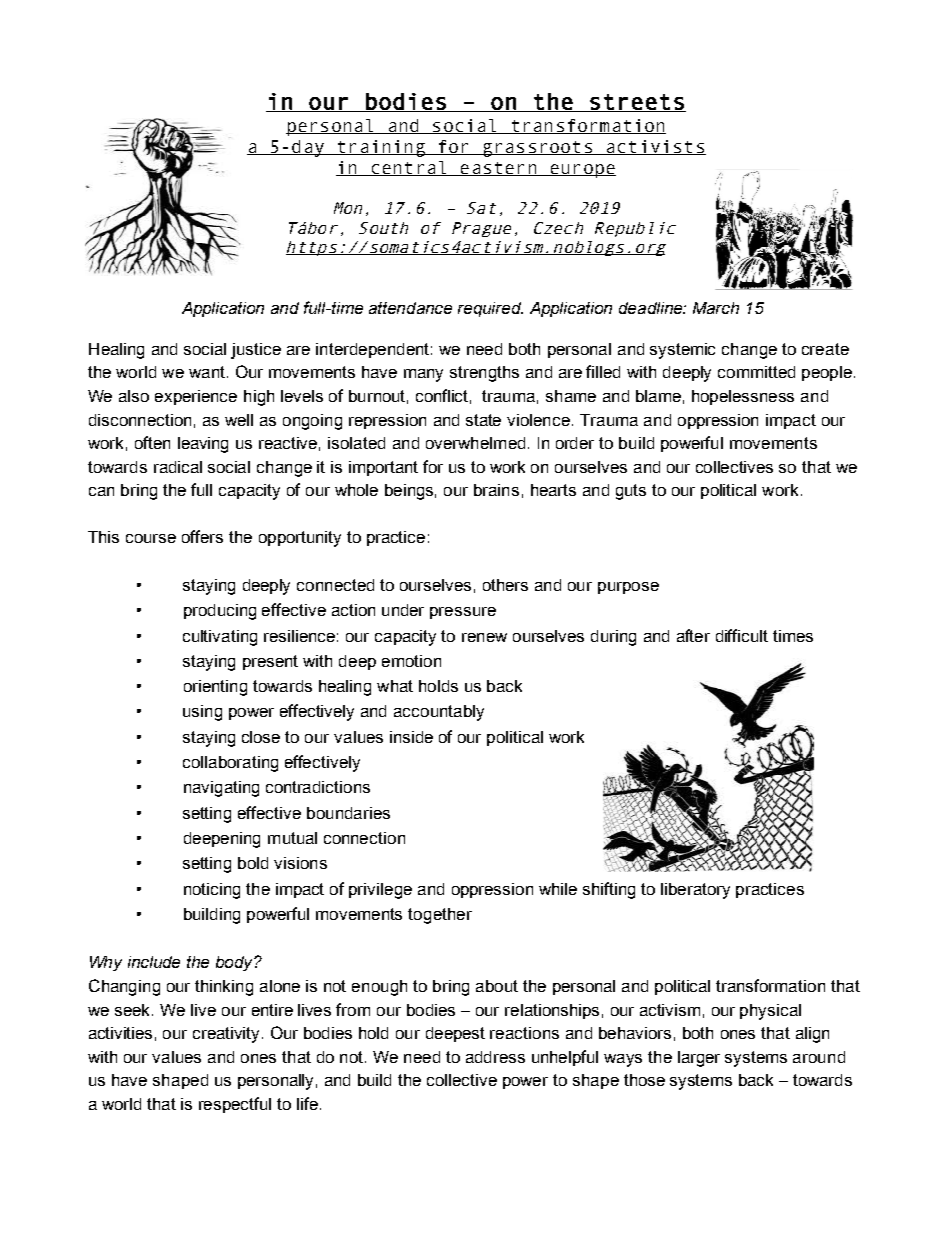 This page has width=952, height=1233. What do you see at coordinates (381, 148) in the page?
I see `training` at bounding box center [381, 148].
